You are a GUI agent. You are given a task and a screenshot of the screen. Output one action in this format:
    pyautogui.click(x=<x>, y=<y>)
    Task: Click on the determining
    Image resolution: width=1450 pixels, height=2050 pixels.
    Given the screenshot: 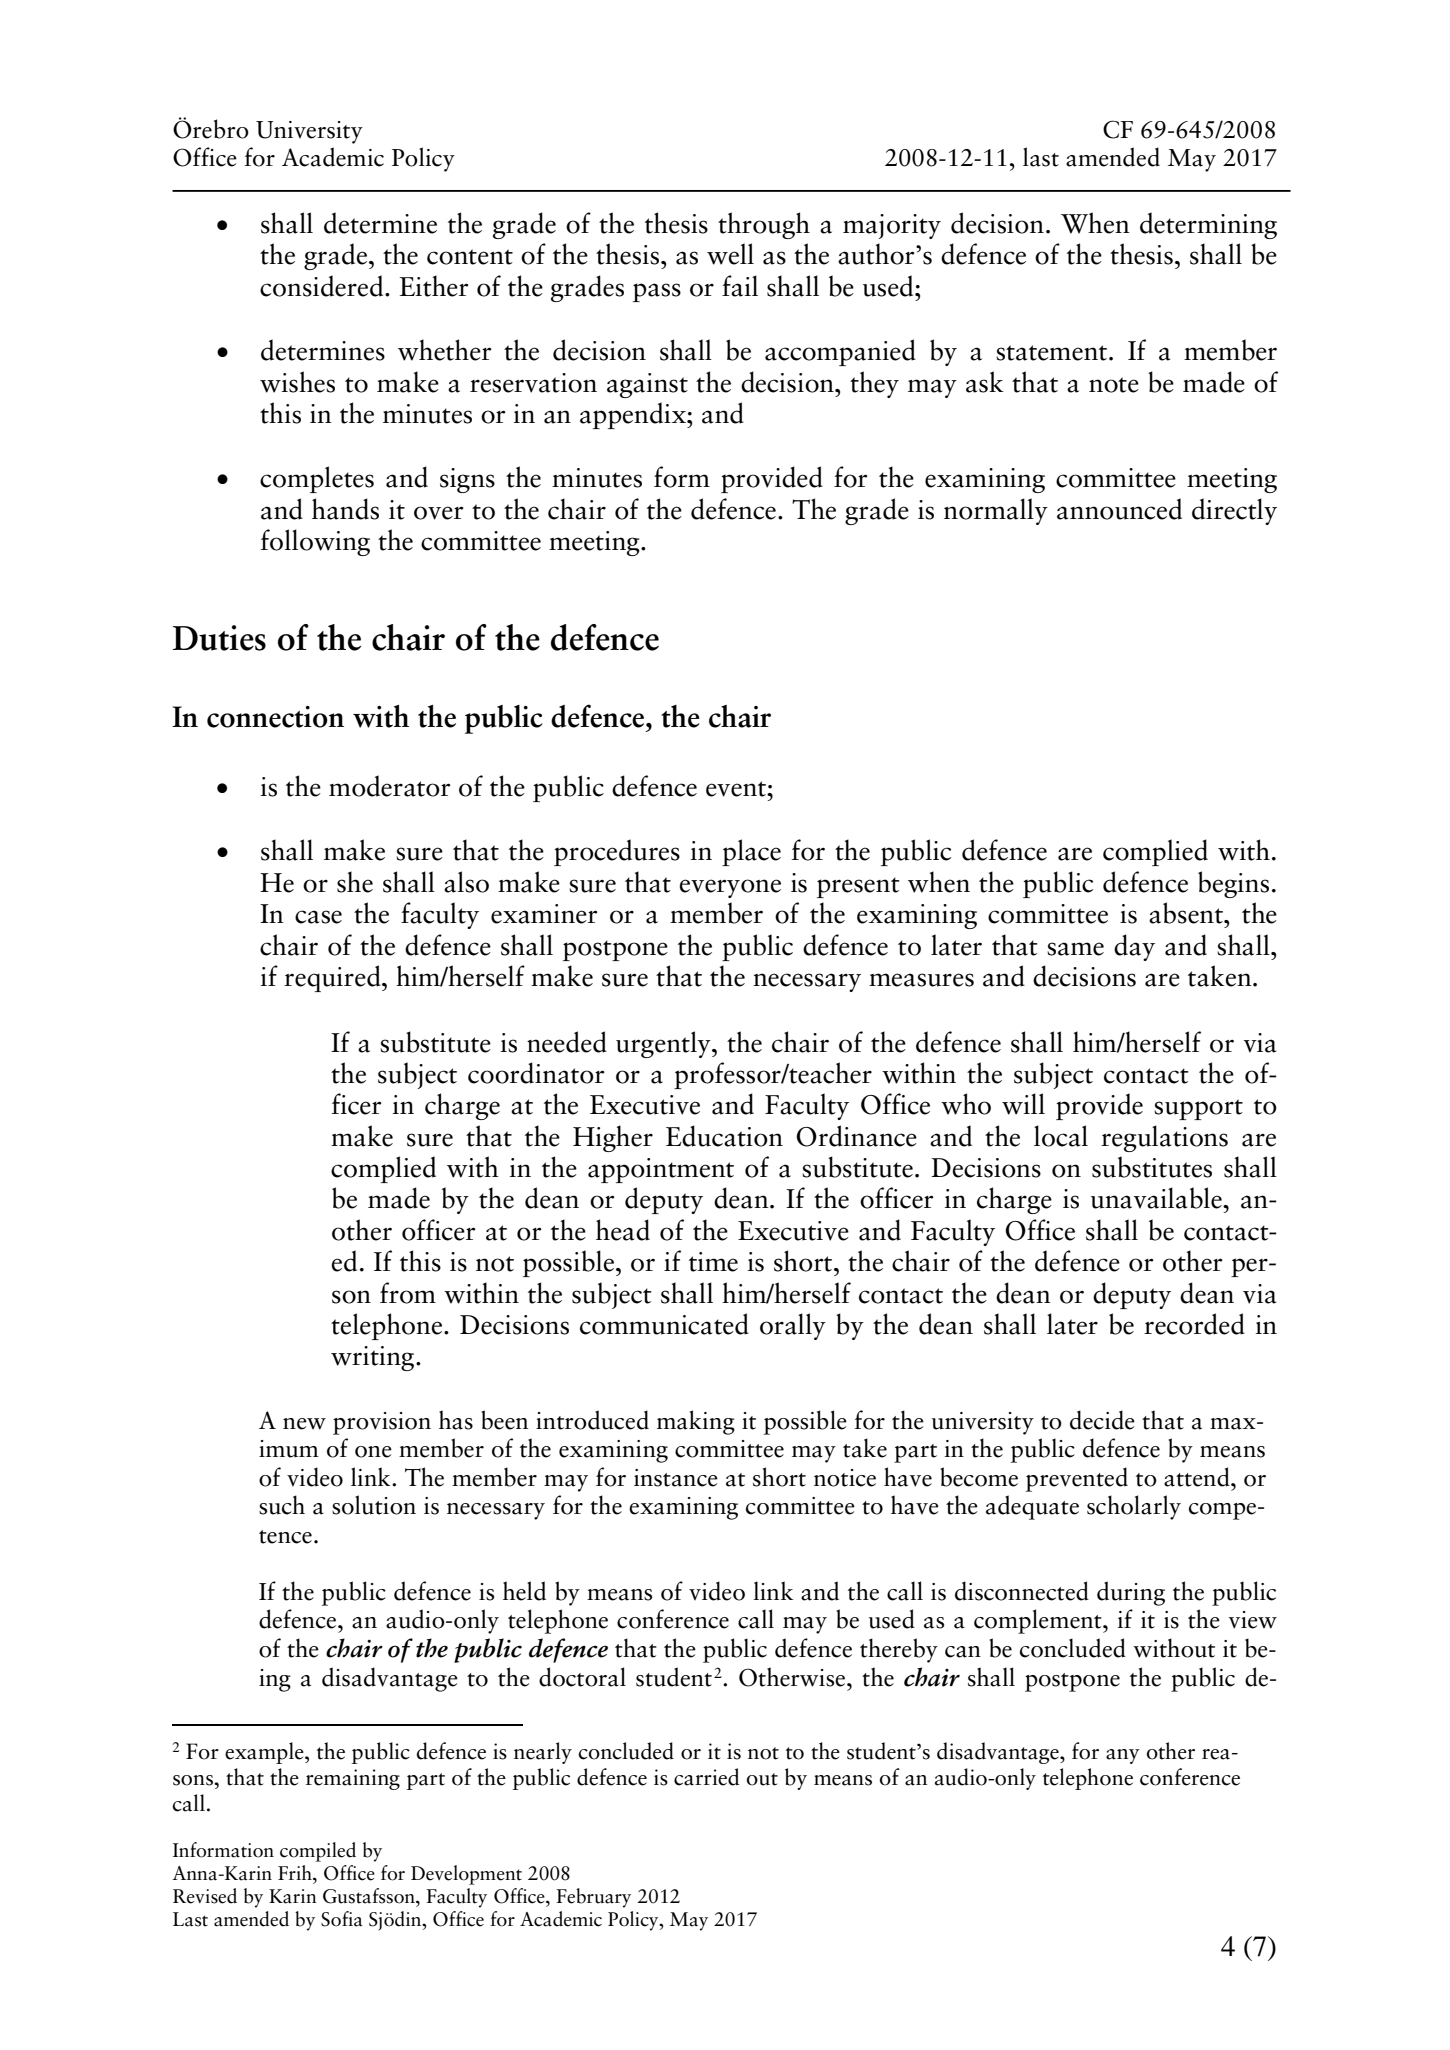 What is the action you would take?
    pyautogui.click(x=1208, y=225)
